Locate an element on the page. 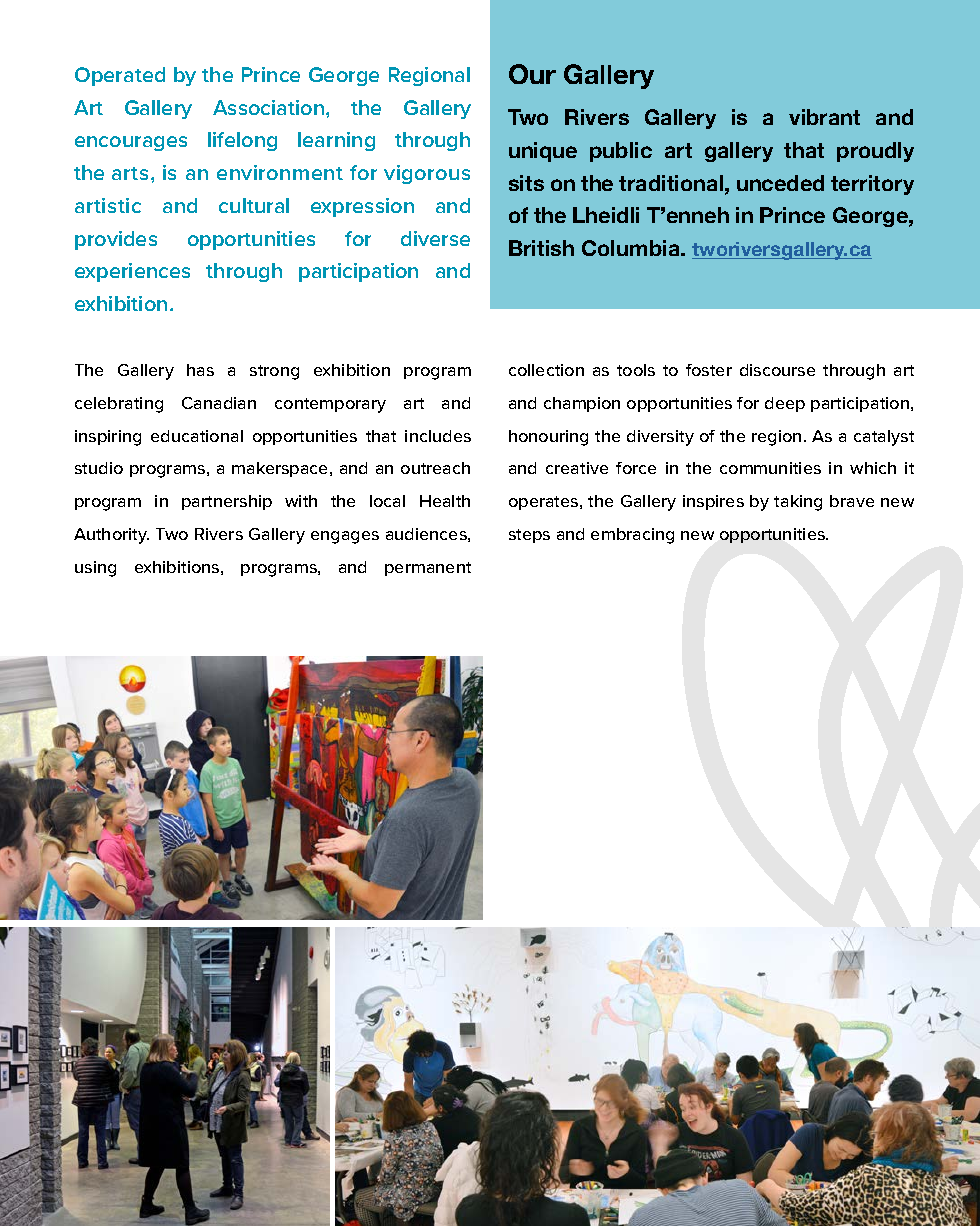  Canadian is located at coordinates (219, 403).
